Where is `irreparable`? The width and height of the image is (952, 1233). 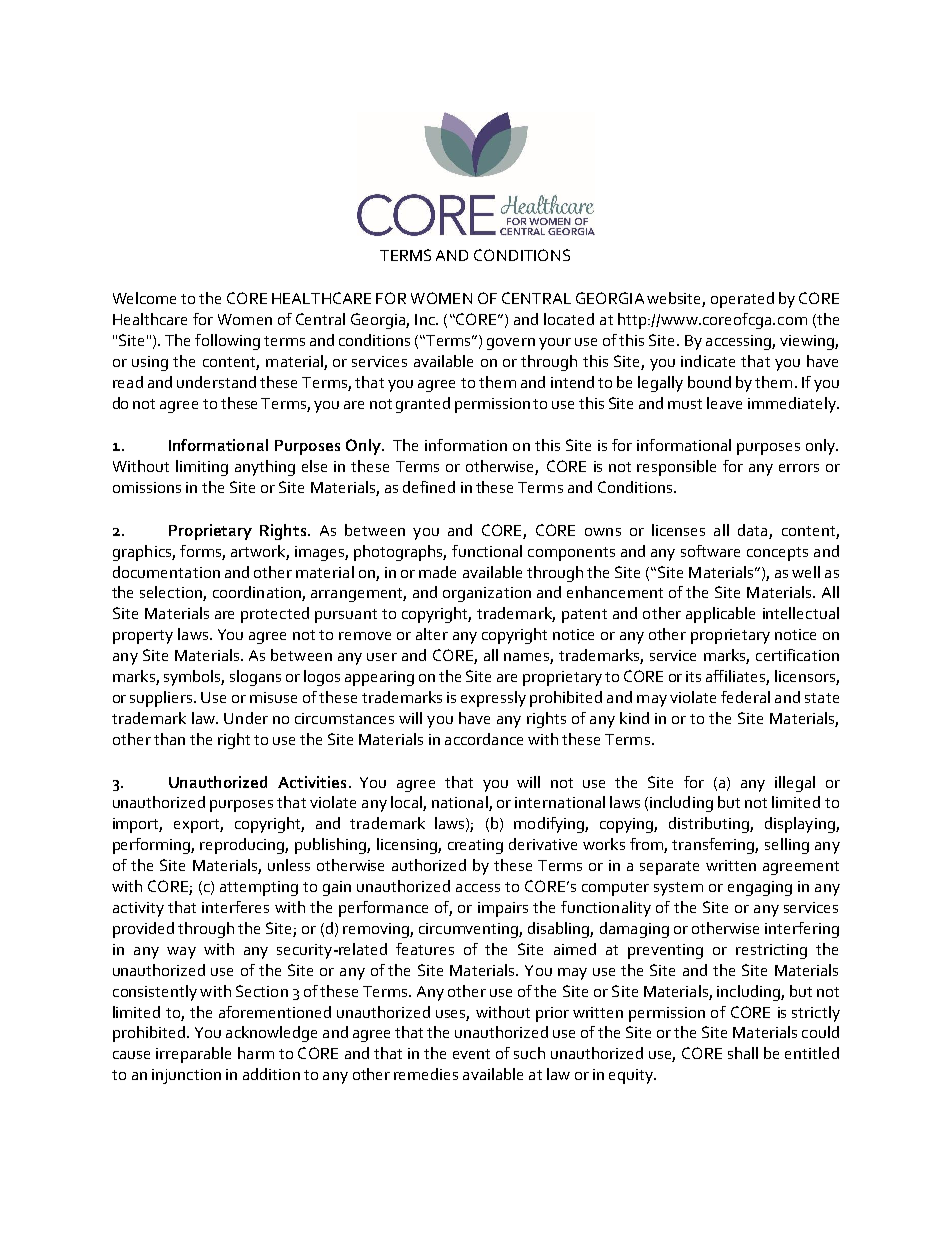 irreparable is located at coordinates (193, 1055).
